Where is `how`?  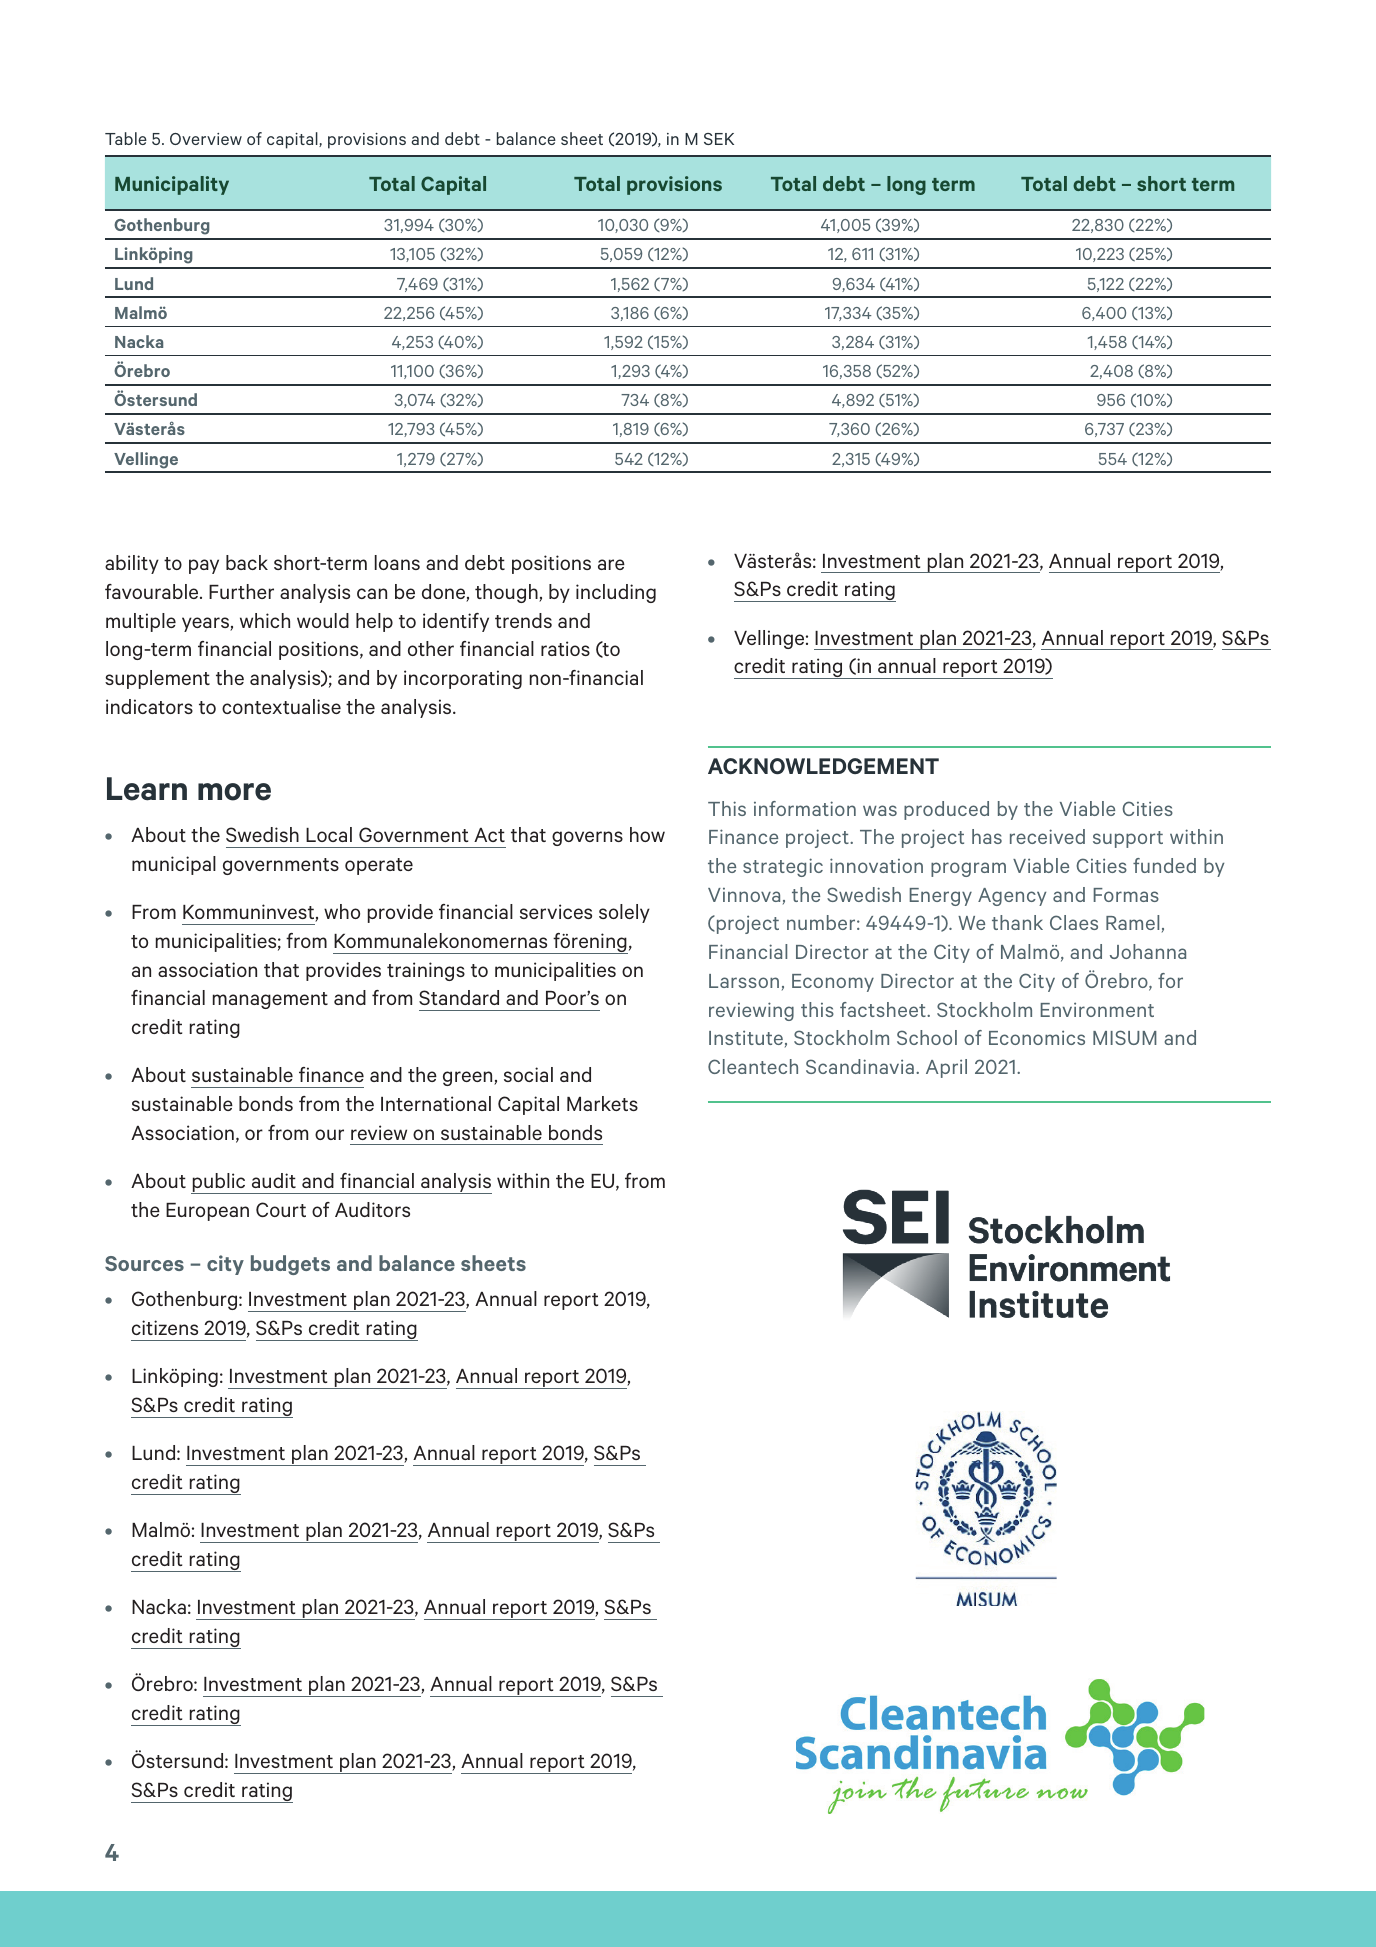
how is located at coordinates (647, 834).
